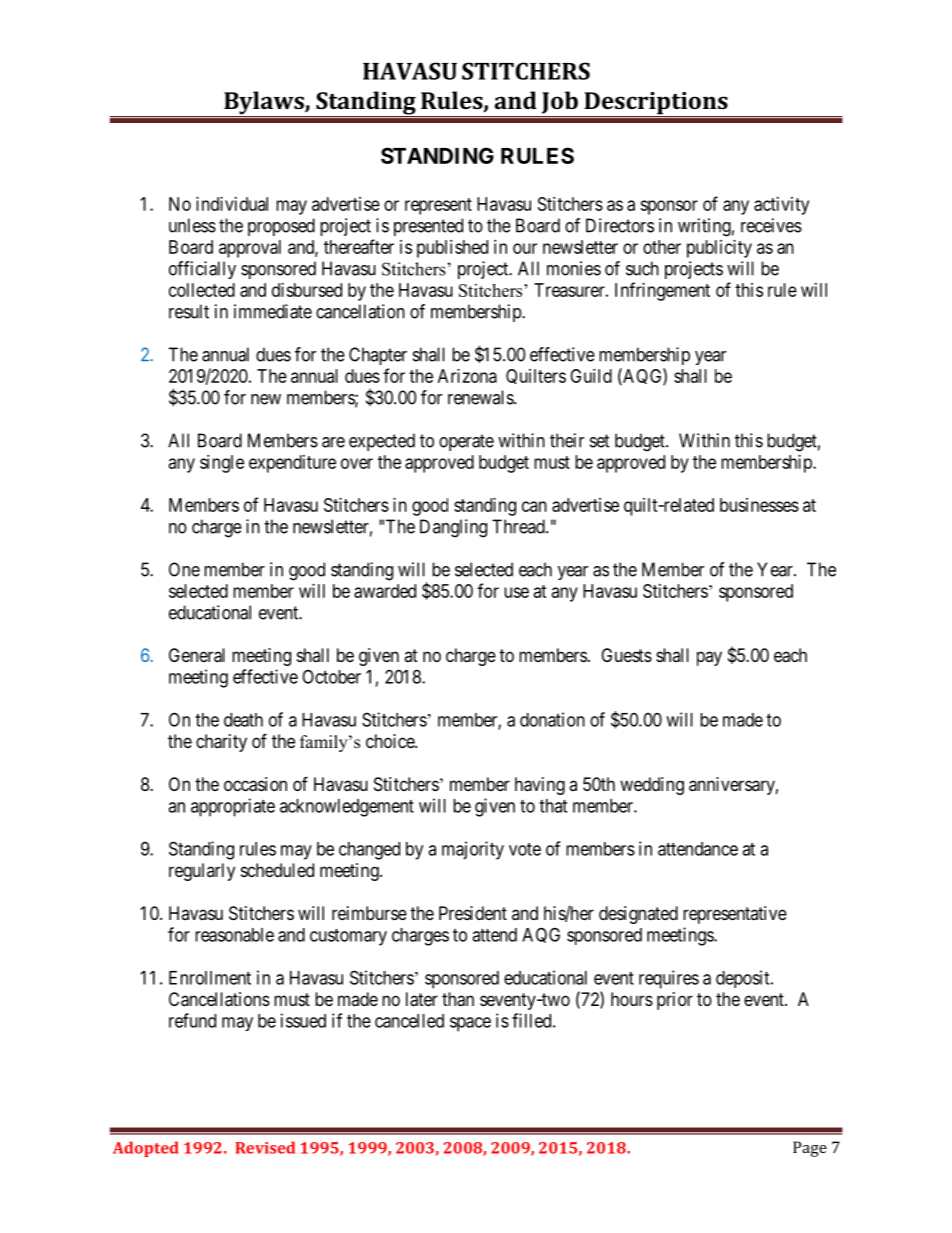 Image resolution: width=952 pixels, height=1233 pixels. I want to click on space, so click(470, 1024).
